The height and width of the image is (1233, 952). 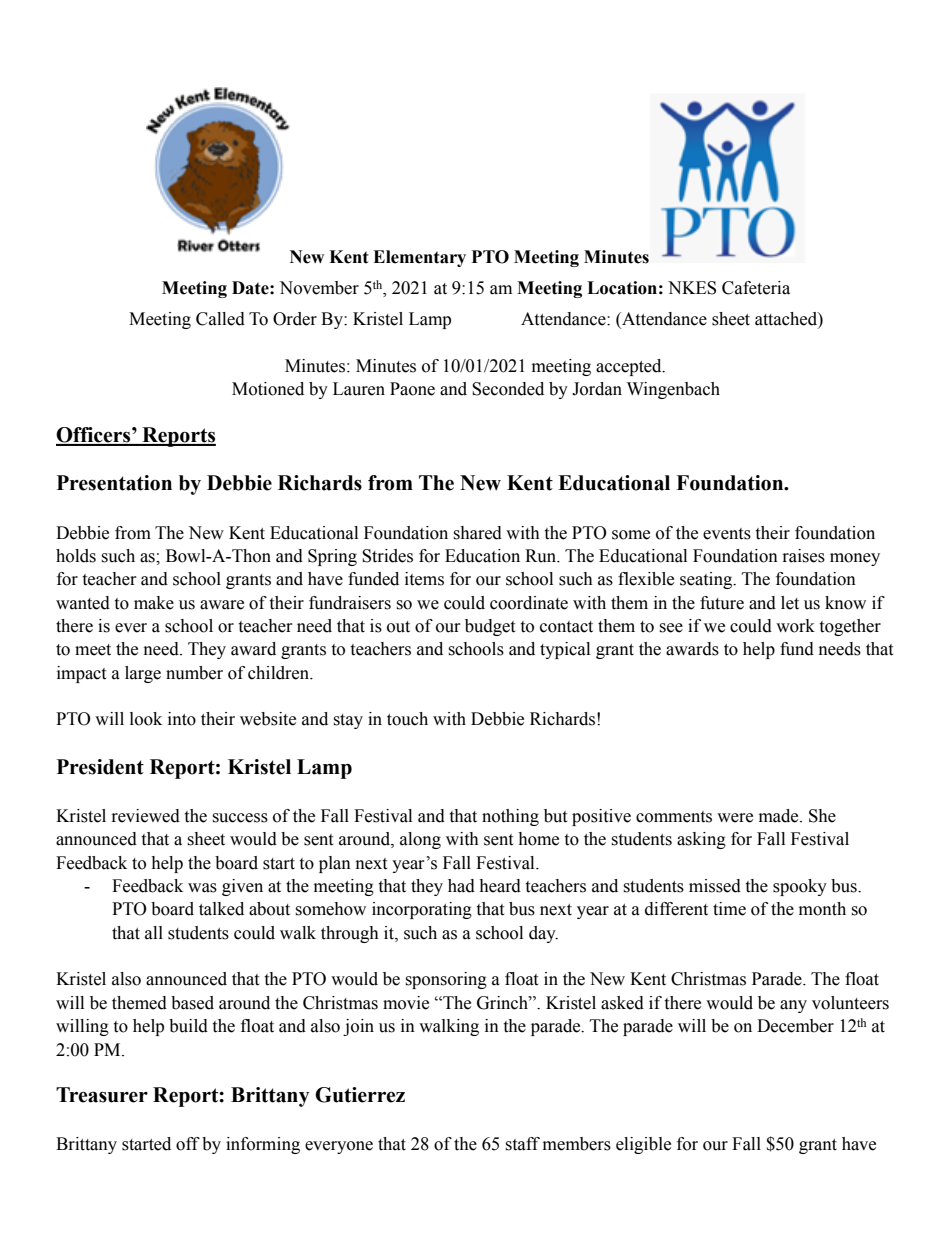 What do you see at coordinates (756, 288) in the image?
I see `Cafeteria` at bounding box center [756, 288].
